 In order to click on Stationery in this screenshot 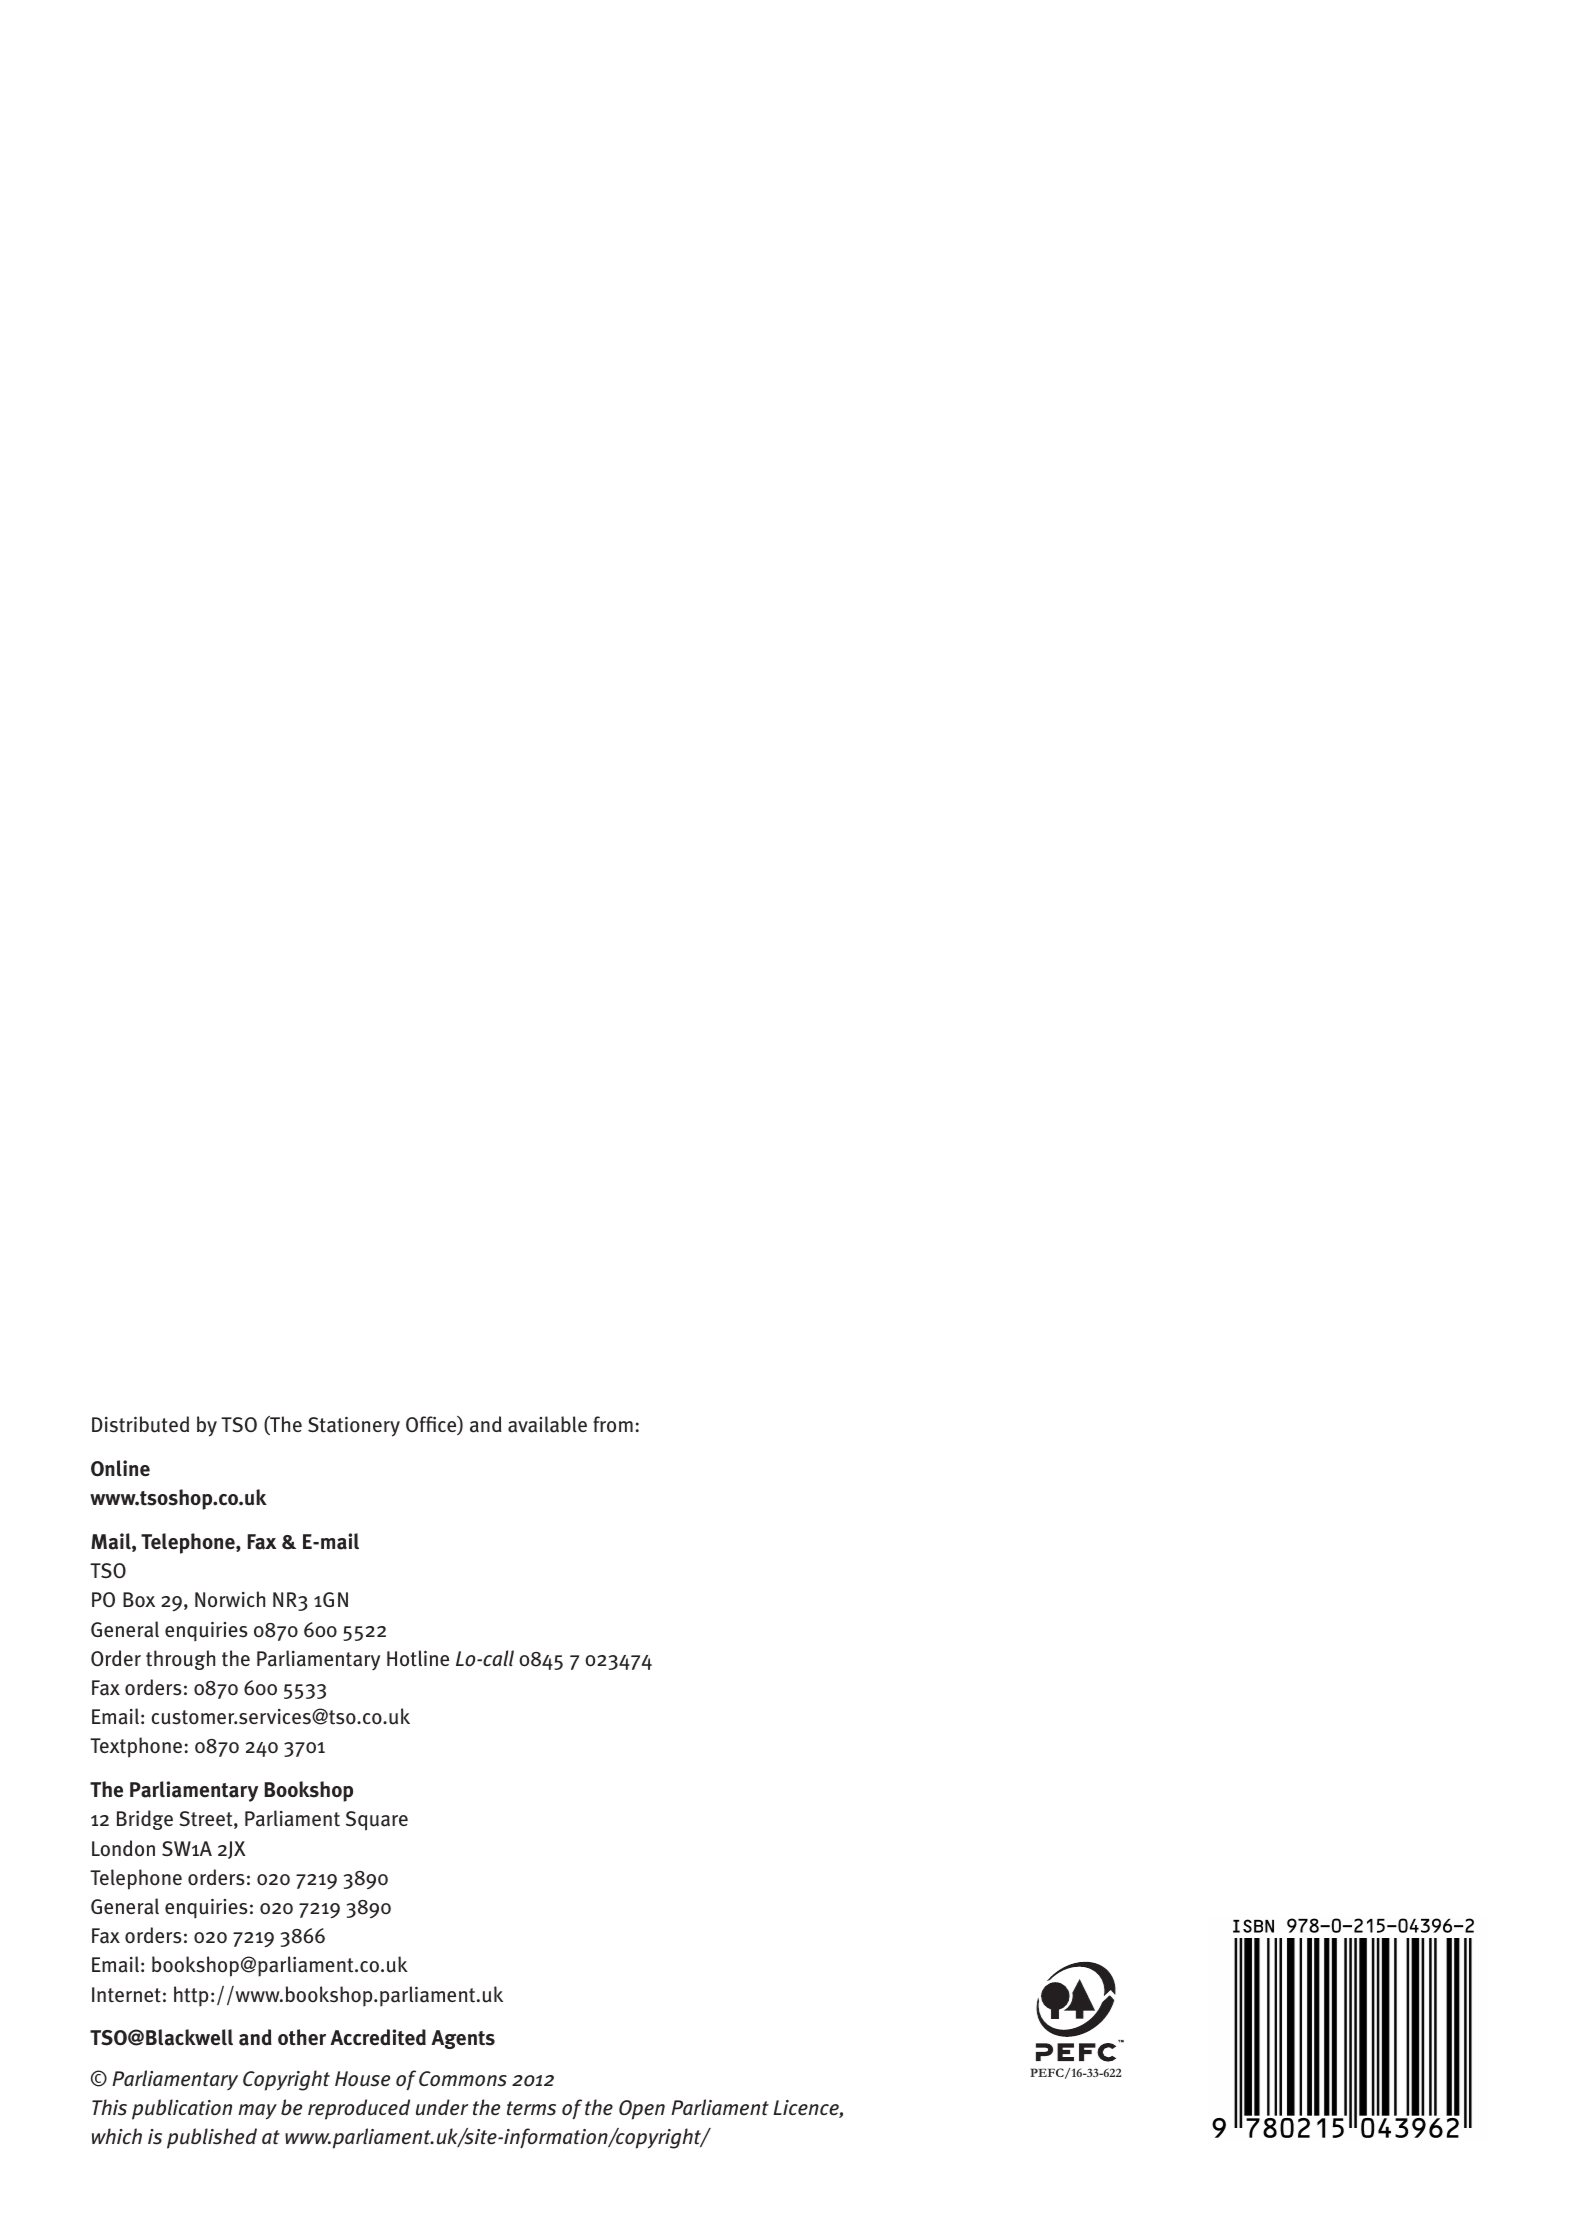, I will do `click(354, 1426)`.
